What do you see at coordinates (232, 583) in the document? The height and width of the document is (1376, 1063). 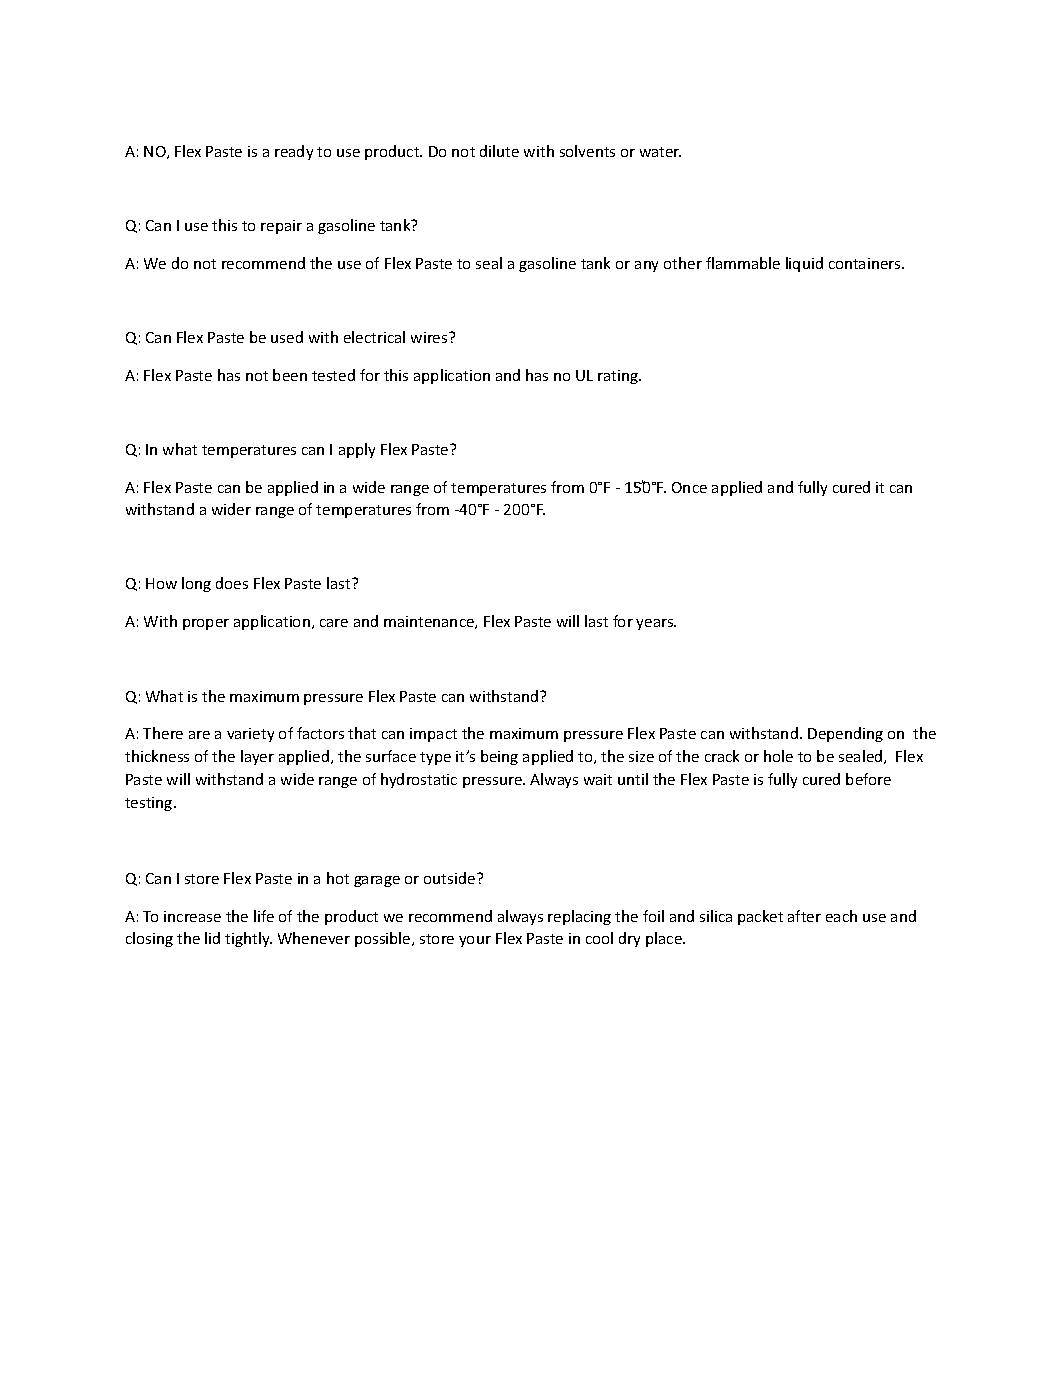 I see `does` at bounding box center [232, 583].
